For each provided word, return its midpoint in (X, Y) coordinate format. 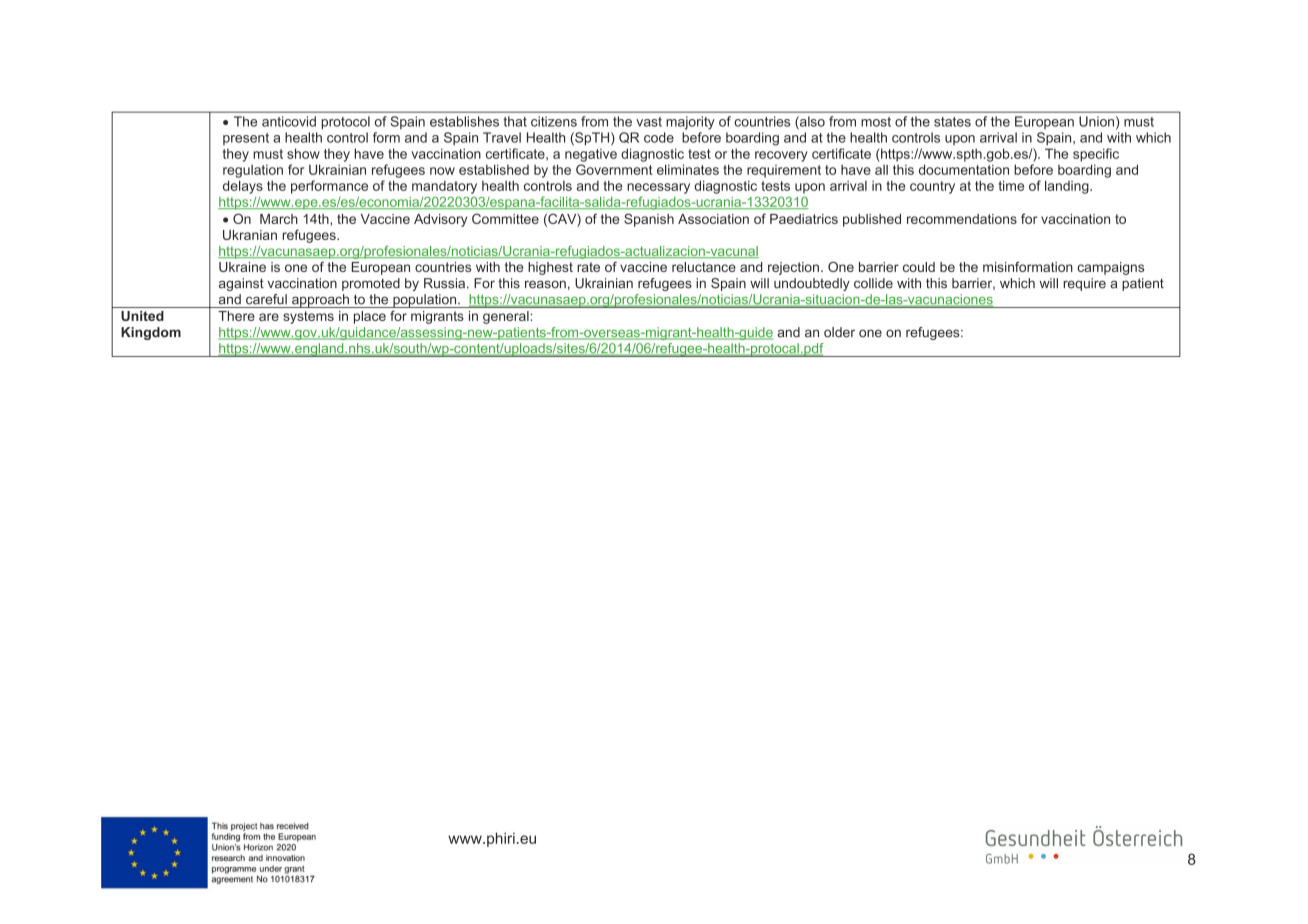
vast (649, 122)
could (919, 267)
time (1011, 185)
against (241, 284)
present (246, 139)
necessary (658, 188)
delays (243, 187)
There (236, 316)
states (952, 122)
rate (588, 267)
